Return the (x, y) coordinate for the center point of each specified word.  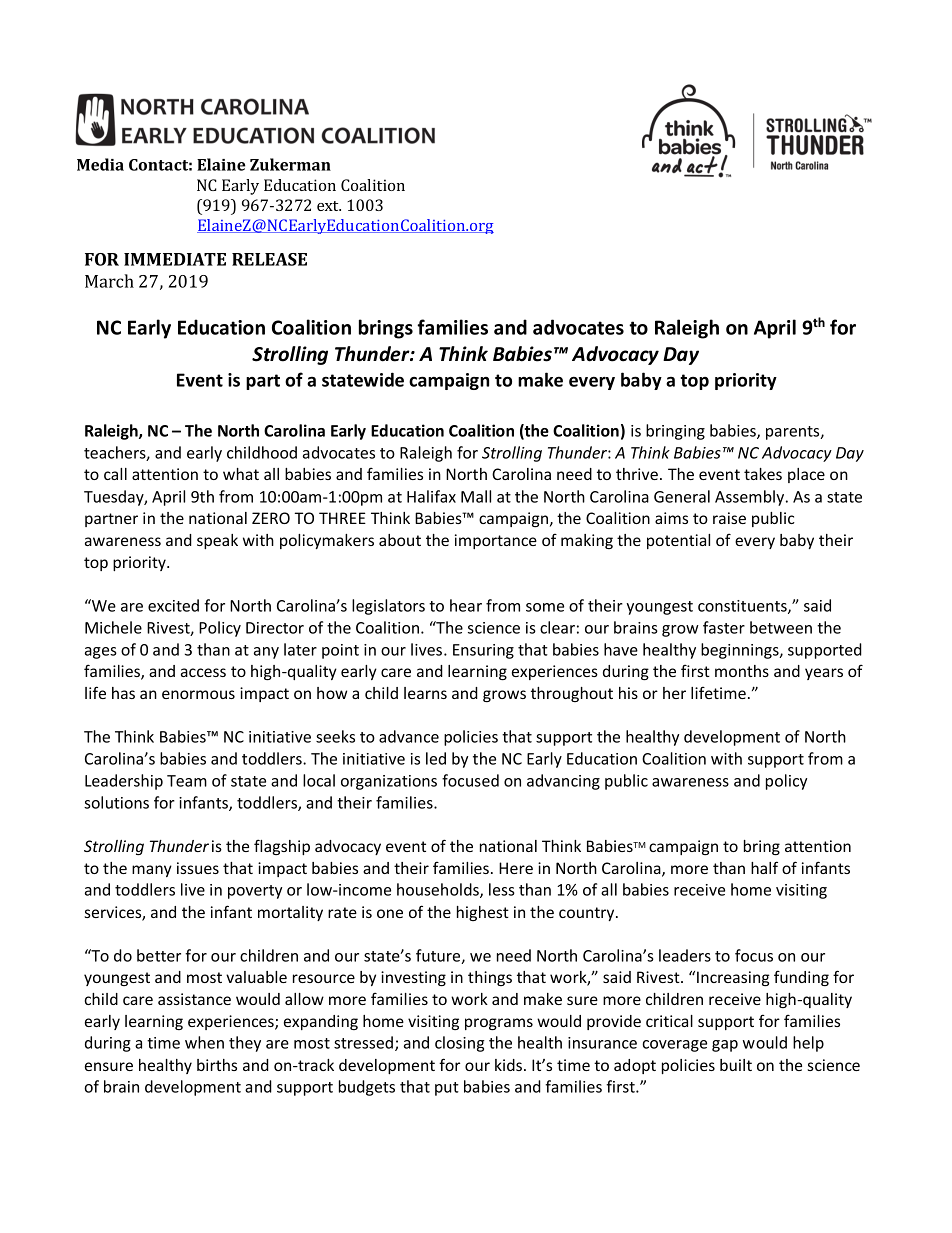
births (217, 1065)
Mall (476, 496)
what (241, 474)
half (764, 867)
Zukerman (290, 164)
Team (187, 781)
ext (329, 206)
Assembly (751, 498)
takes (763, 474)
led (436, 758)
